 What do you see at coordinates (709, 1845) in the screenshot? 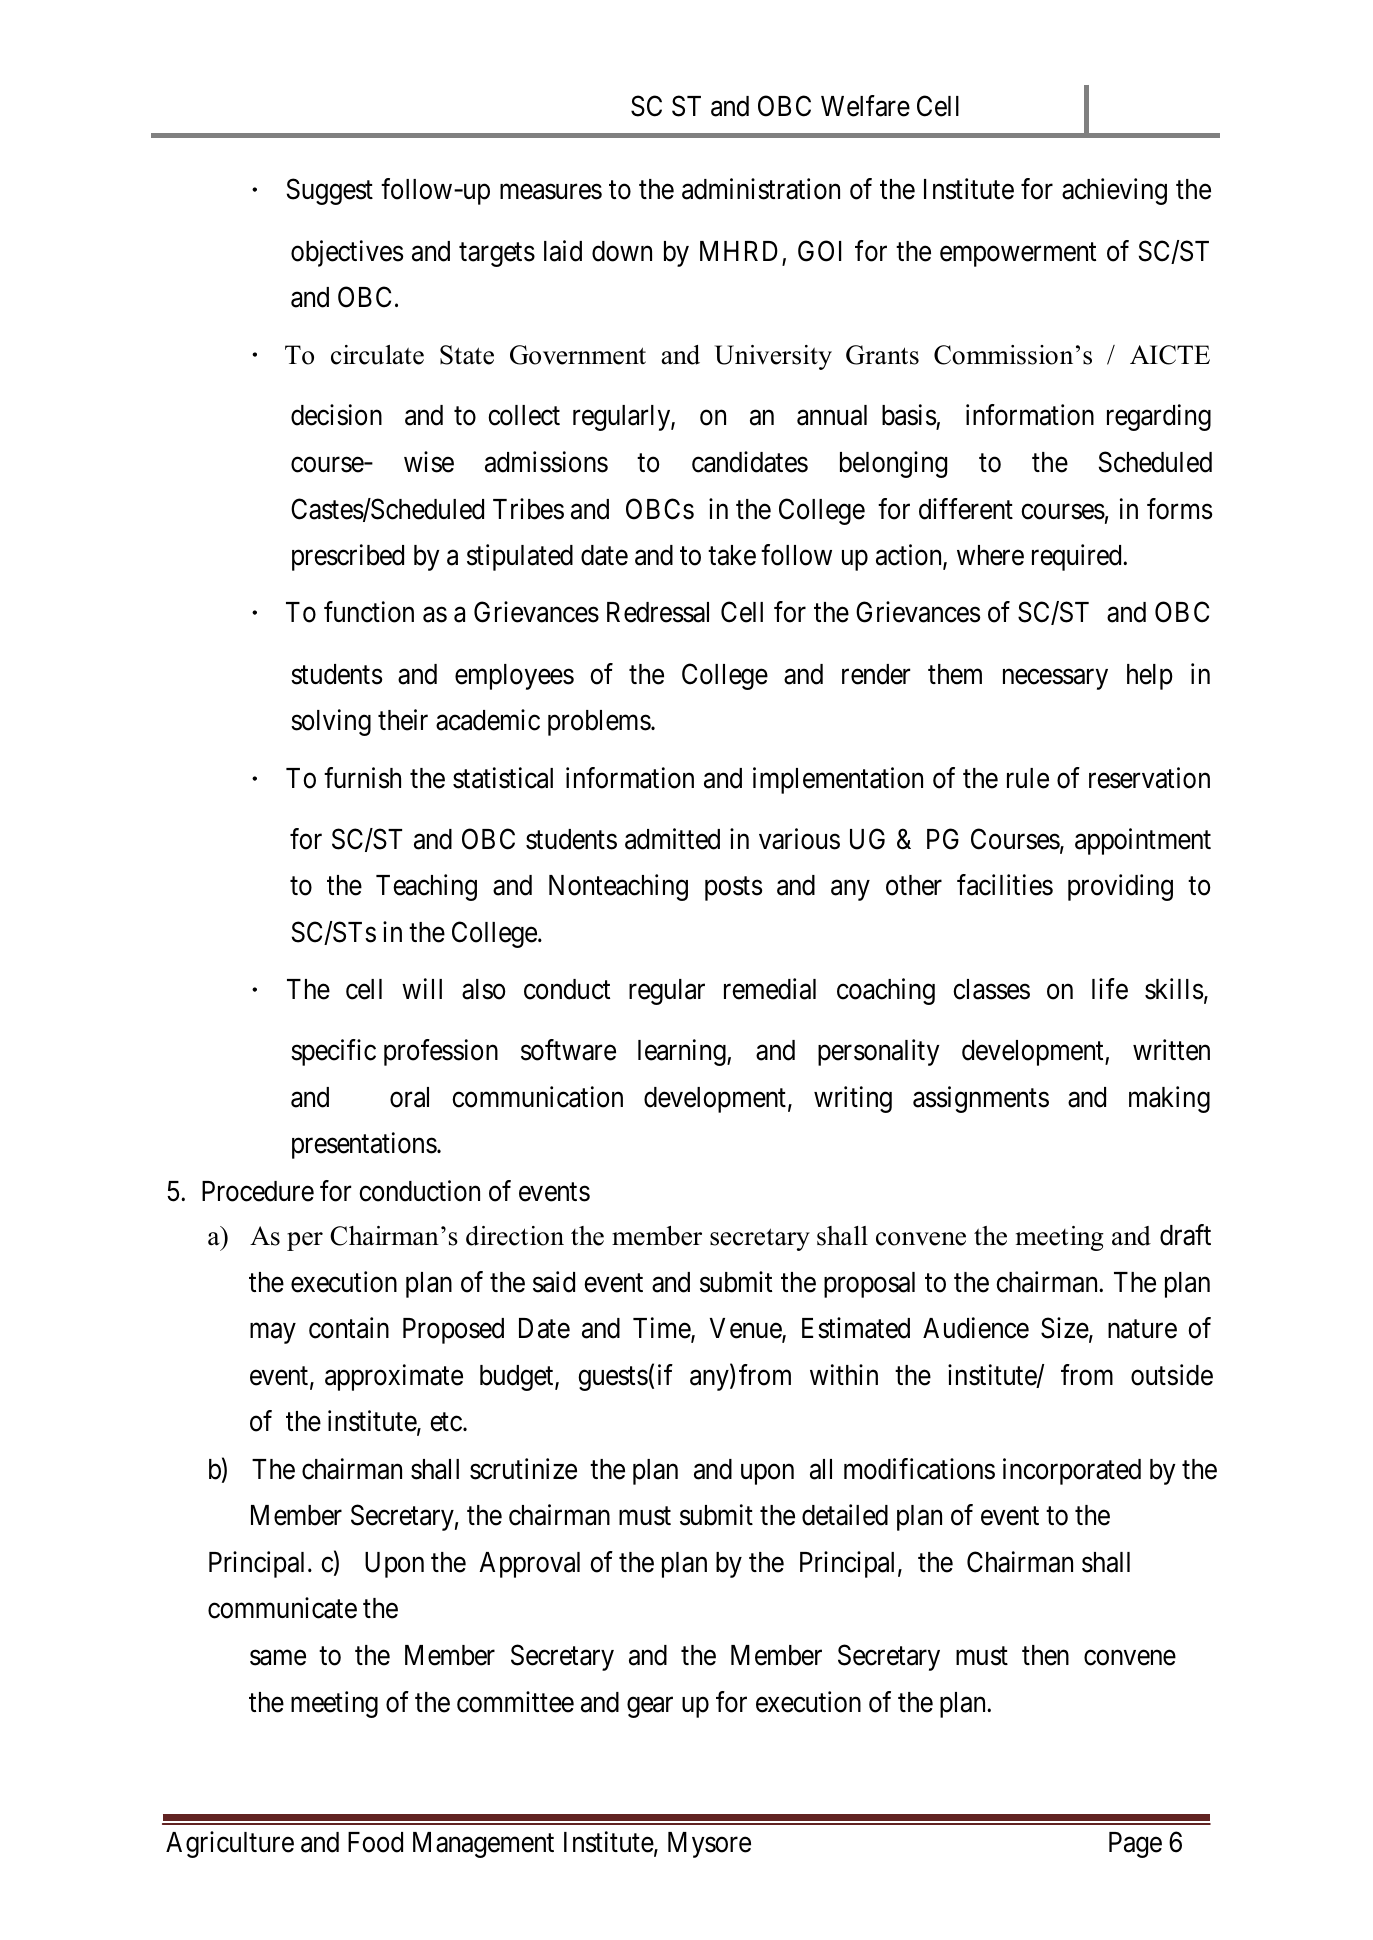
I see `Mysore` at bounding box center [709, 1845].
